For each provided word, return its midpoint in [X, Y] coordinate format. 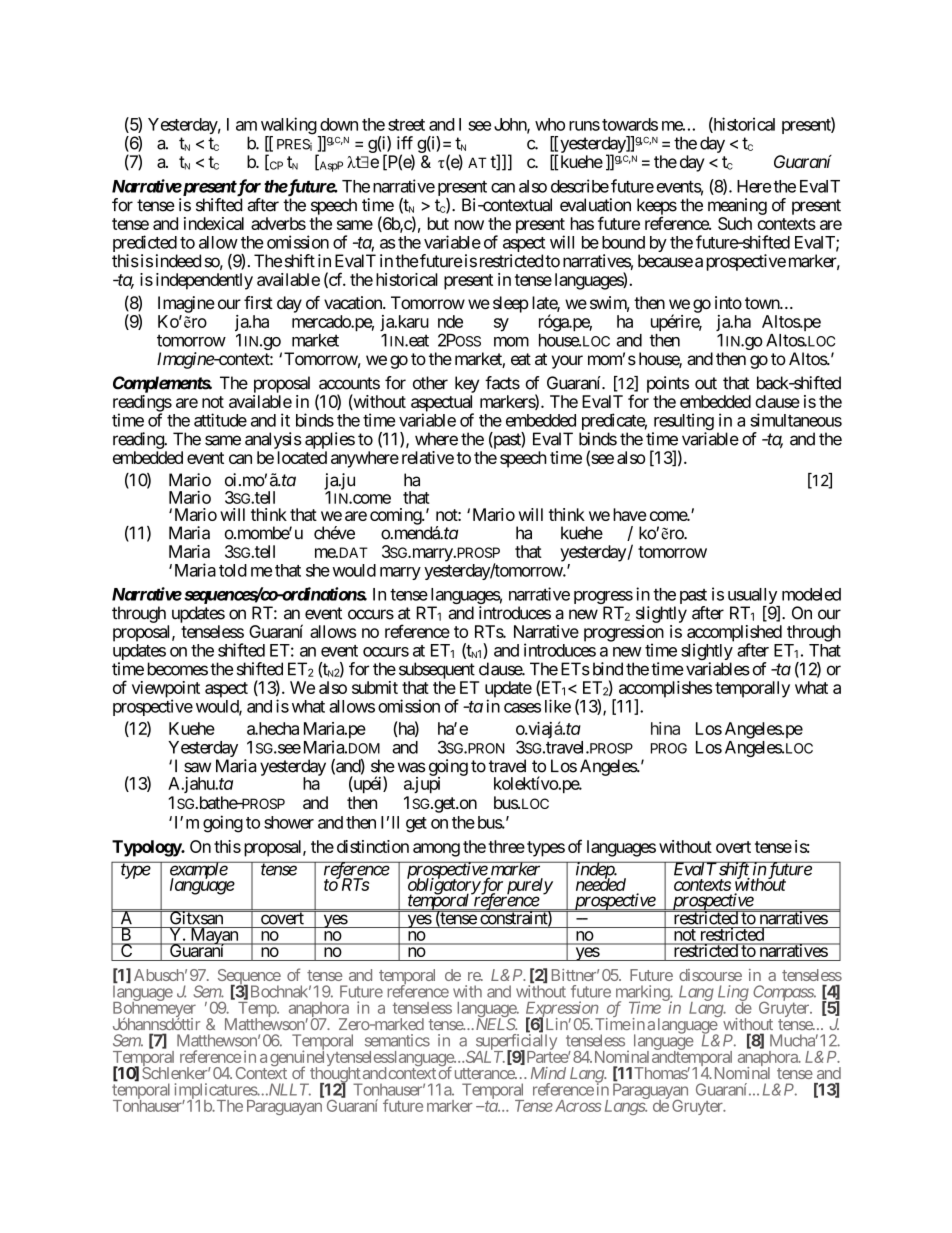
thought [335, 1075]
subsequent [437, 670]
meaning [737, 206]
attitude [220, 420]
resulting [683, 423]
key [467, 384]
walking [289, 127]
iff [405, 143]
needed [601, 884]
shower [289, 822]
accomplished [734, 634]
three [506, 846]
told [233, 570]
